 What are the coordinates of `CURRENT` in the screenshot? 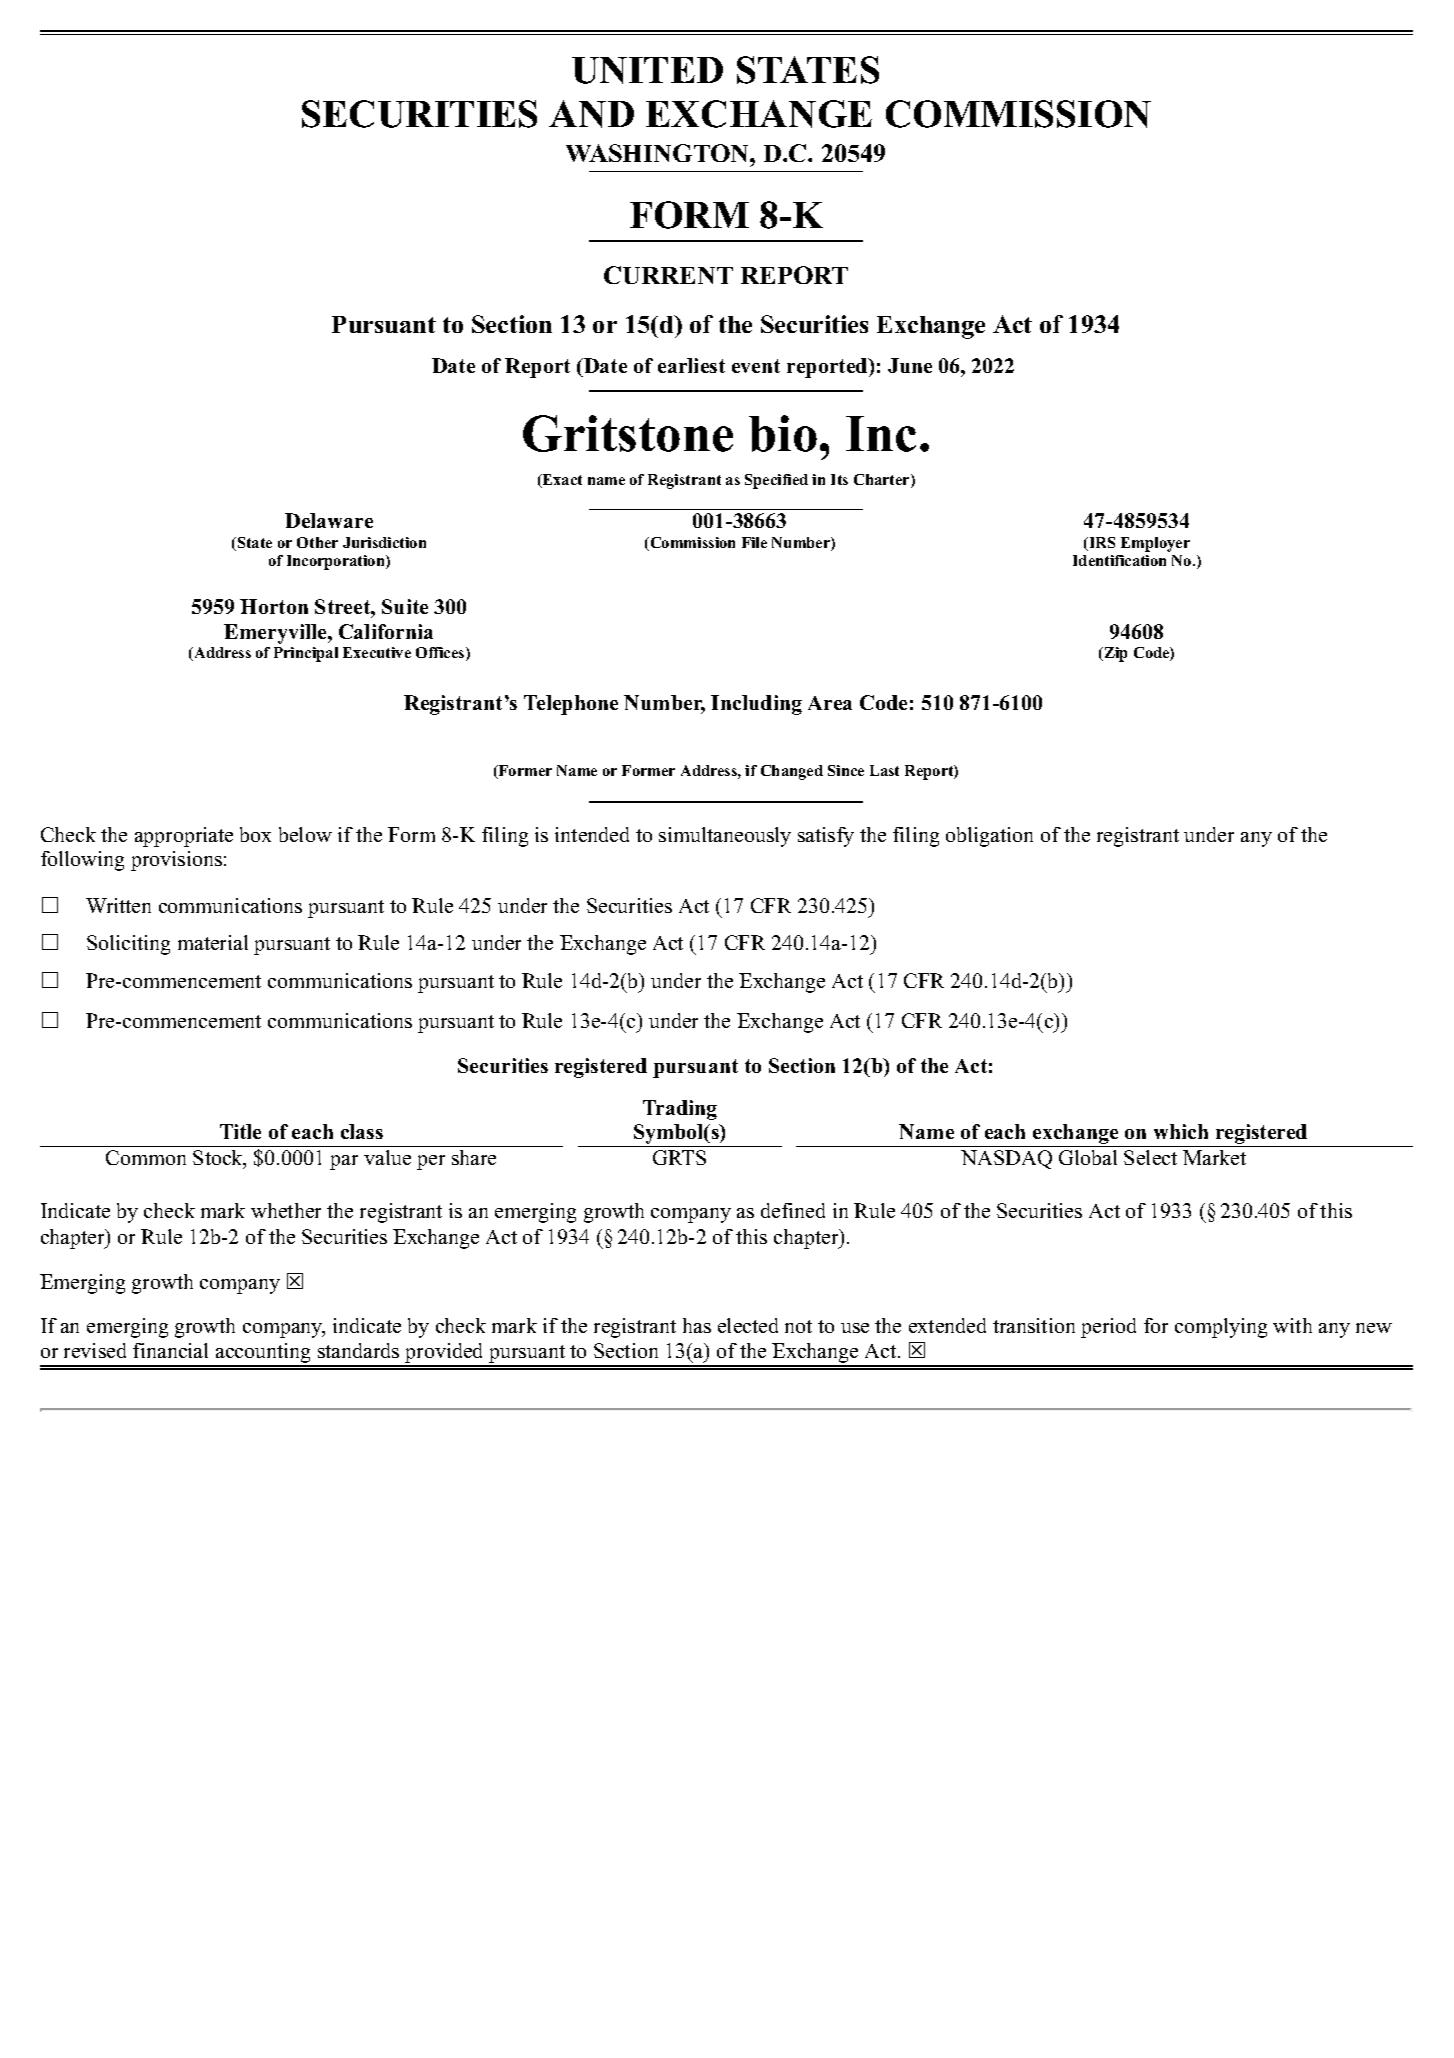 It's located at (668, 275).
